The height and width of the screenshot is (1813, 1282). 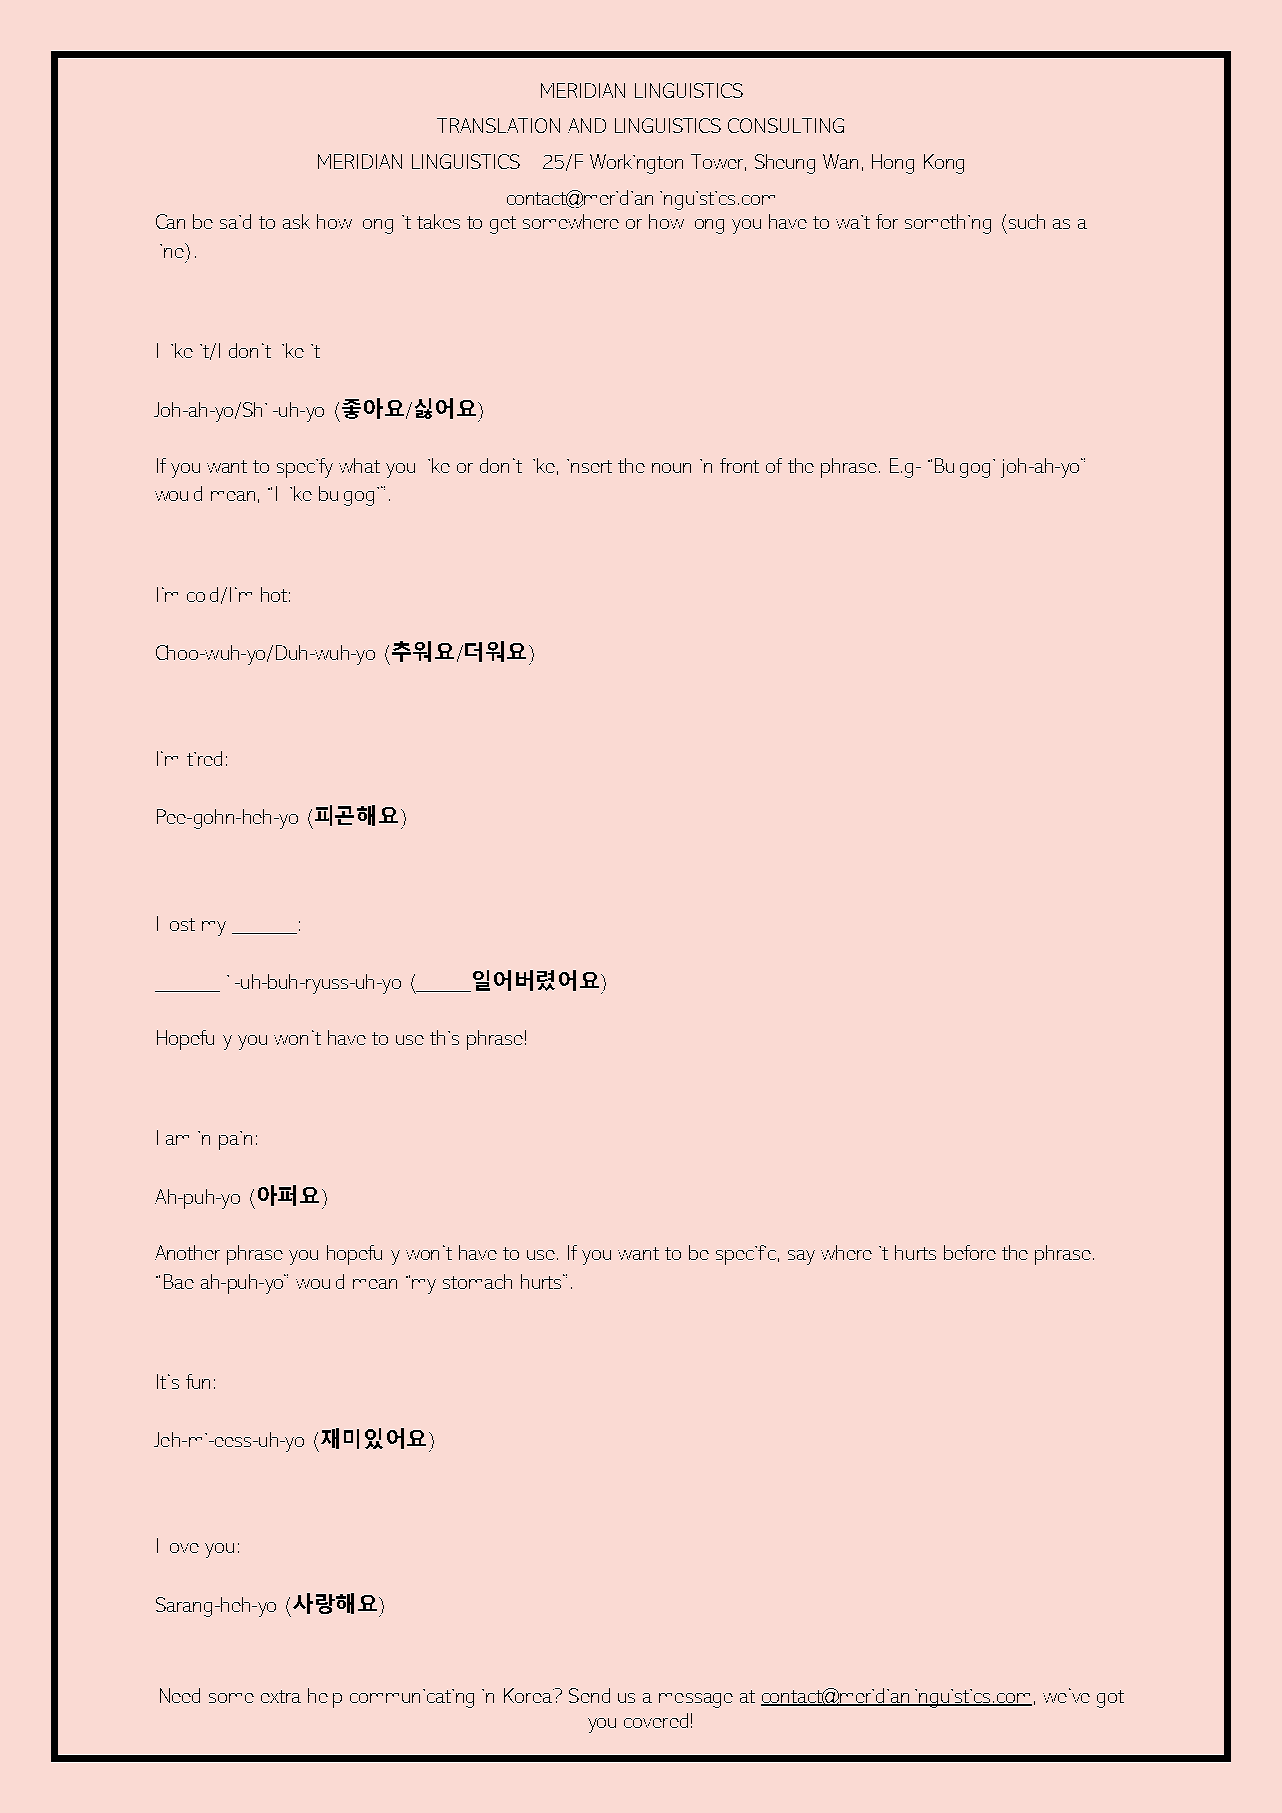 I want to click on Send, so click(x=589, y=1695).
